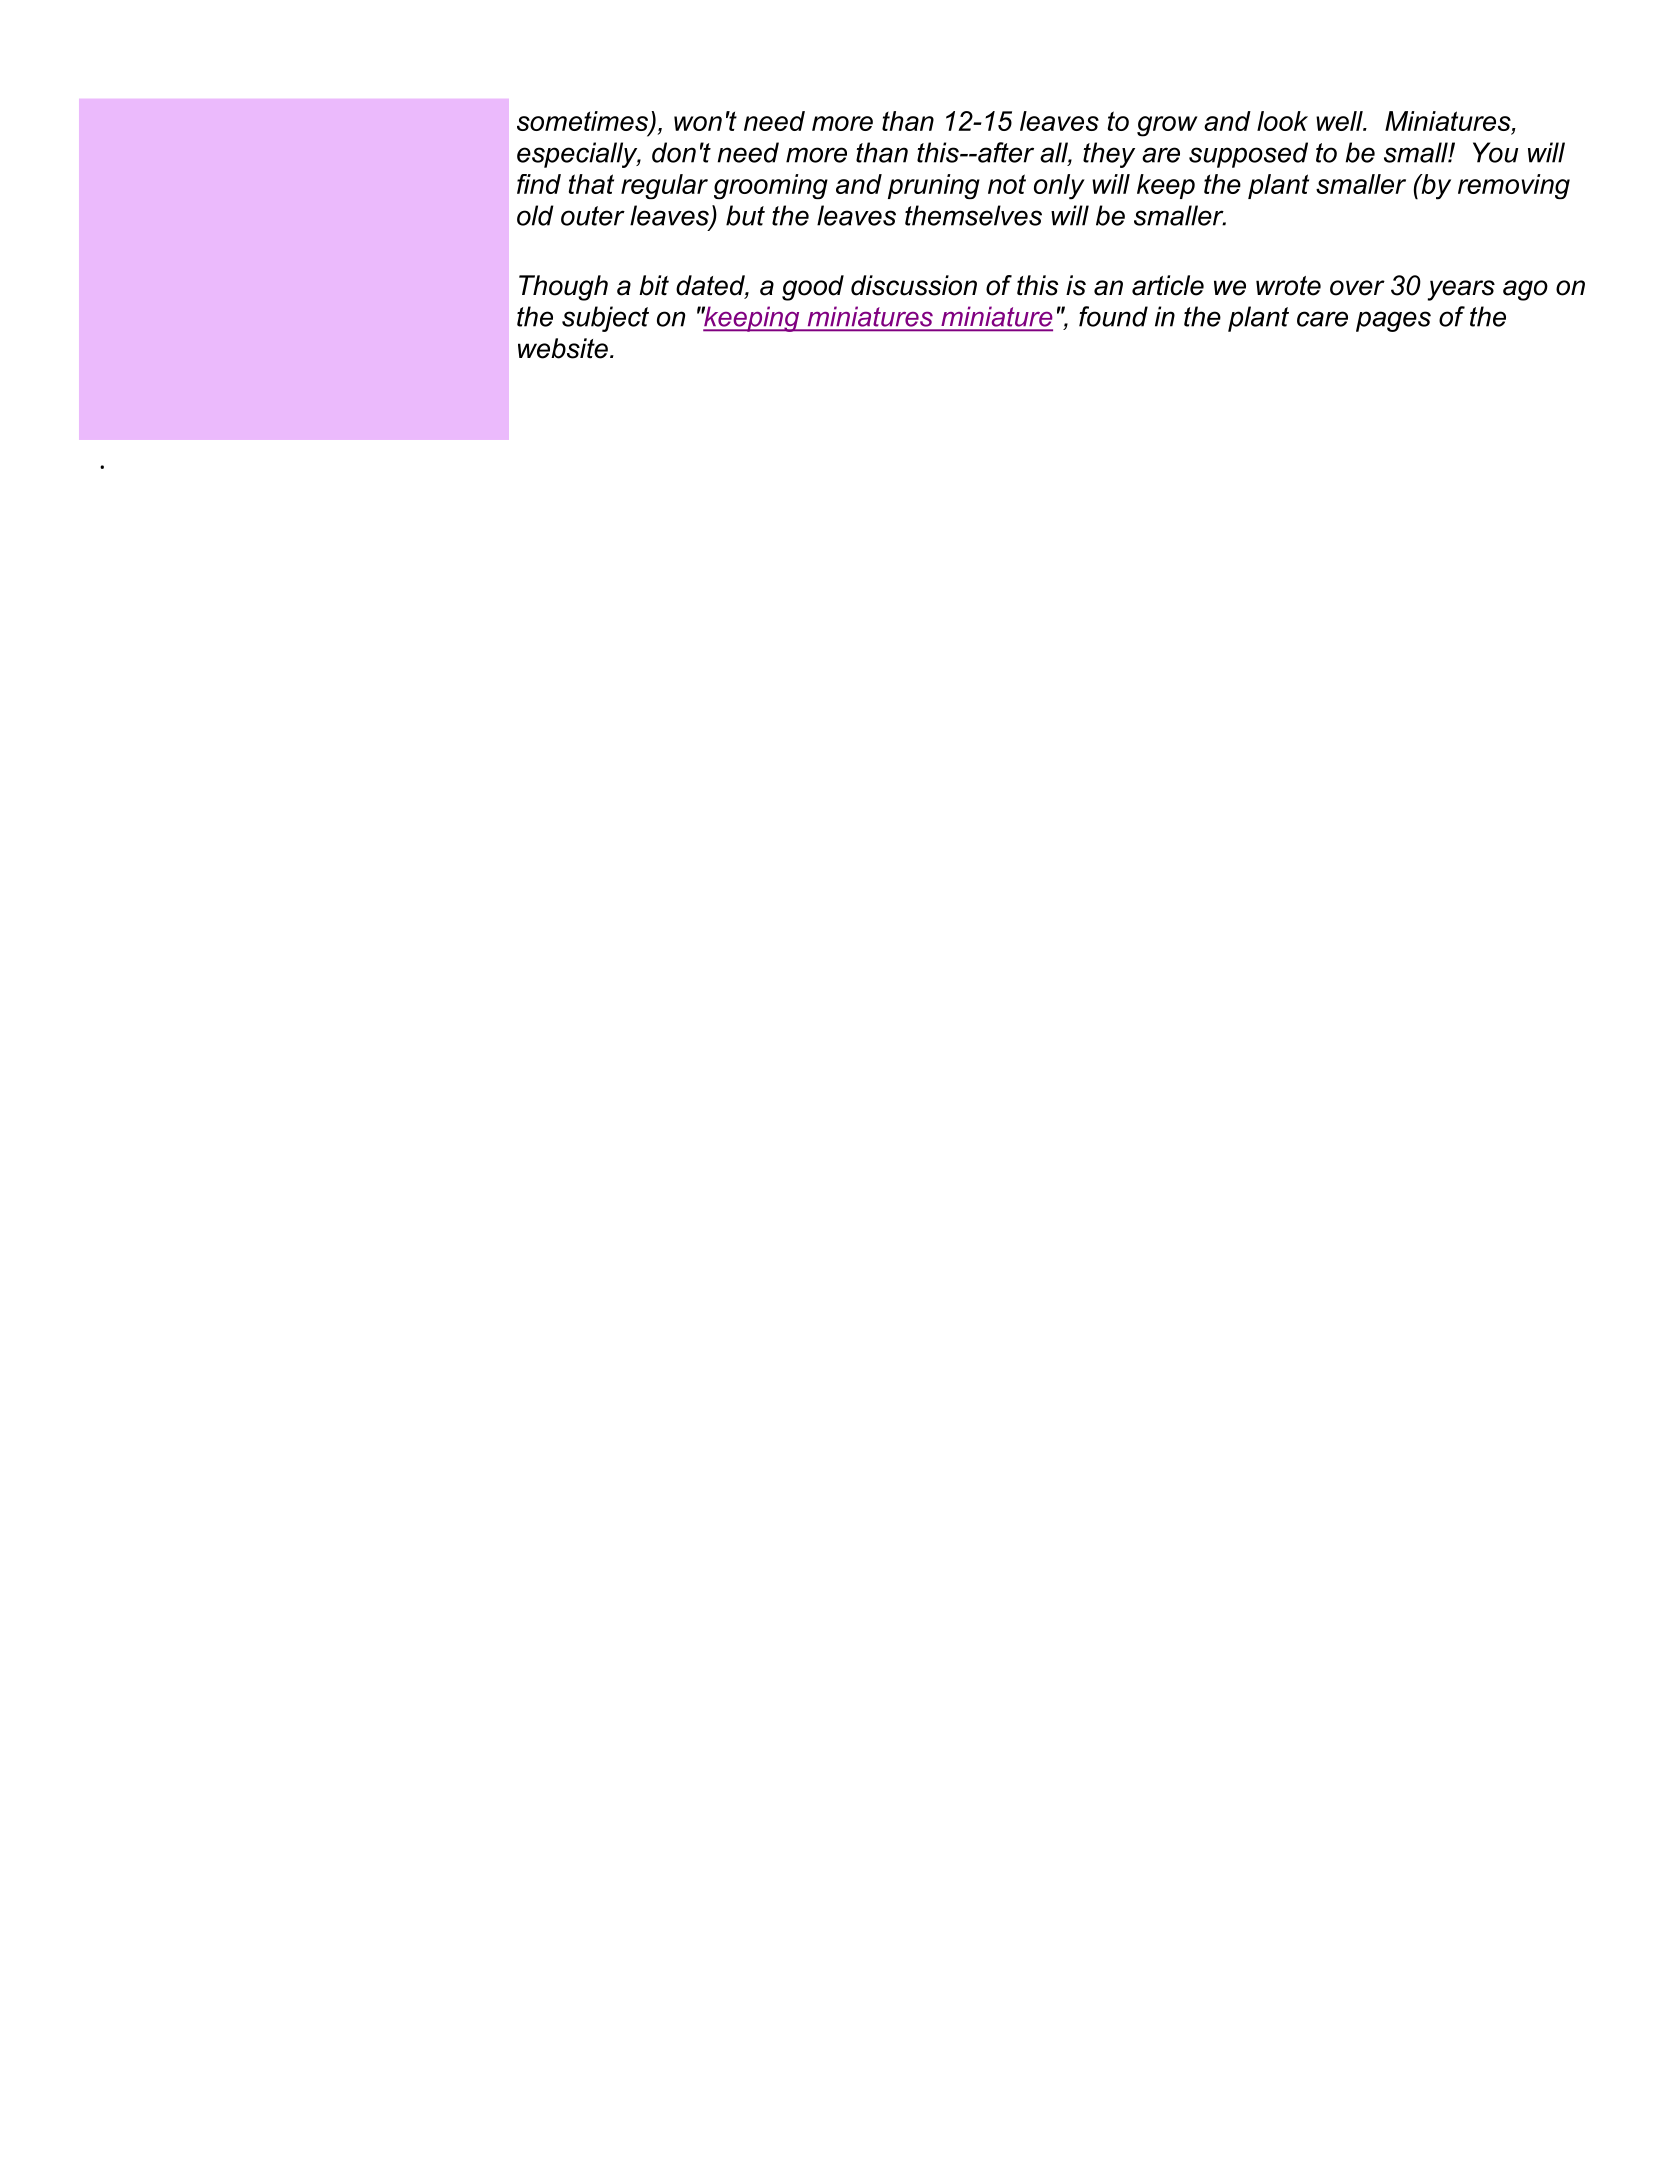  What do you see at coordinates (1113, 316) in the screenshot?
I see `found` at bounding box center [1113, 316].
